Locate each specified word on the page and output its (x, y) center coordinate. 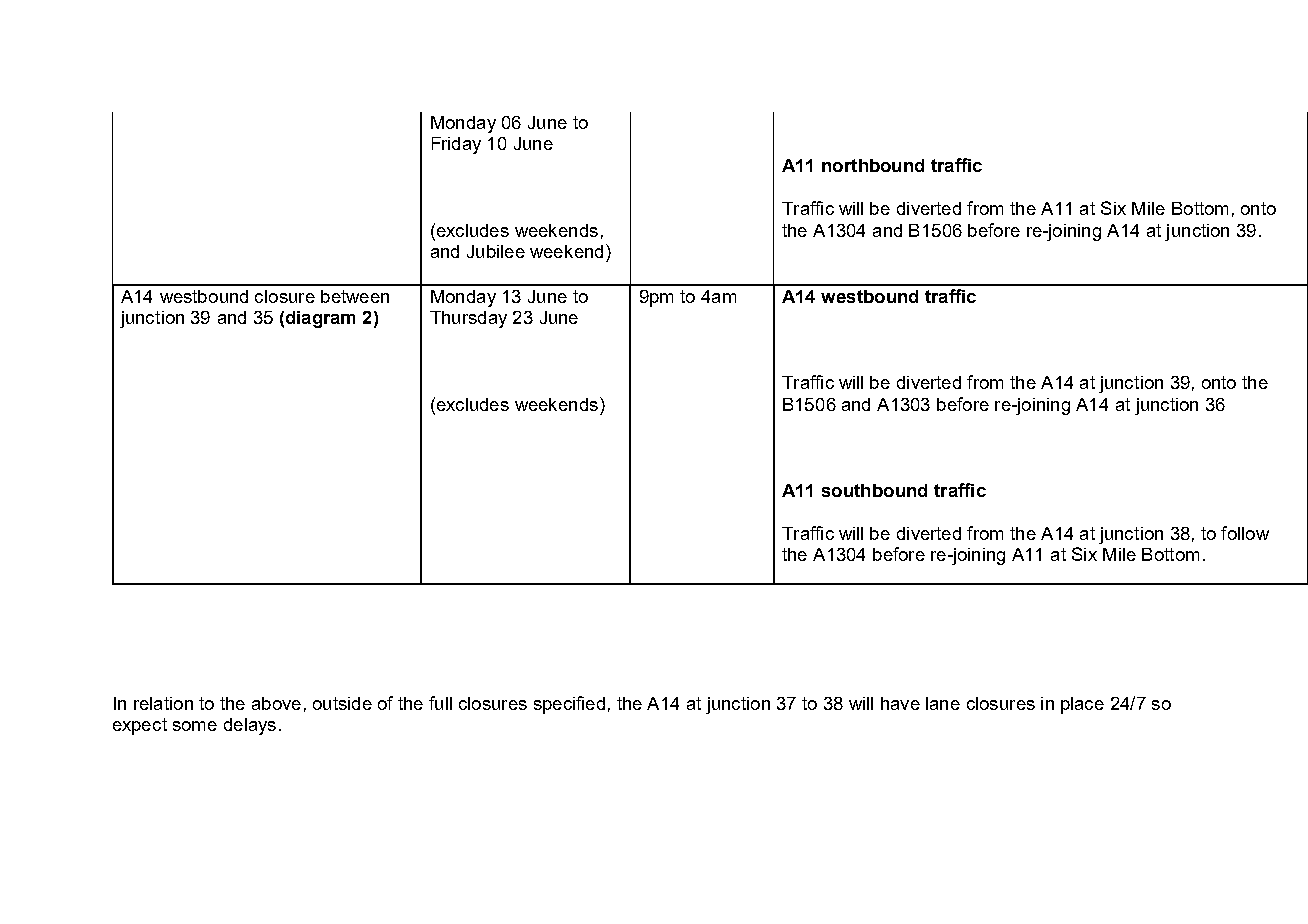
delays (250, 726)
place (1082, 705)
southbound (874, 490)
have (900, 703)
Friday (456, 145)
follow (1245, 533)
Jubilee (496, 251)
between (355, 296)
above (276, 703)
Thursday (468, 319)
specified (569, 705)
